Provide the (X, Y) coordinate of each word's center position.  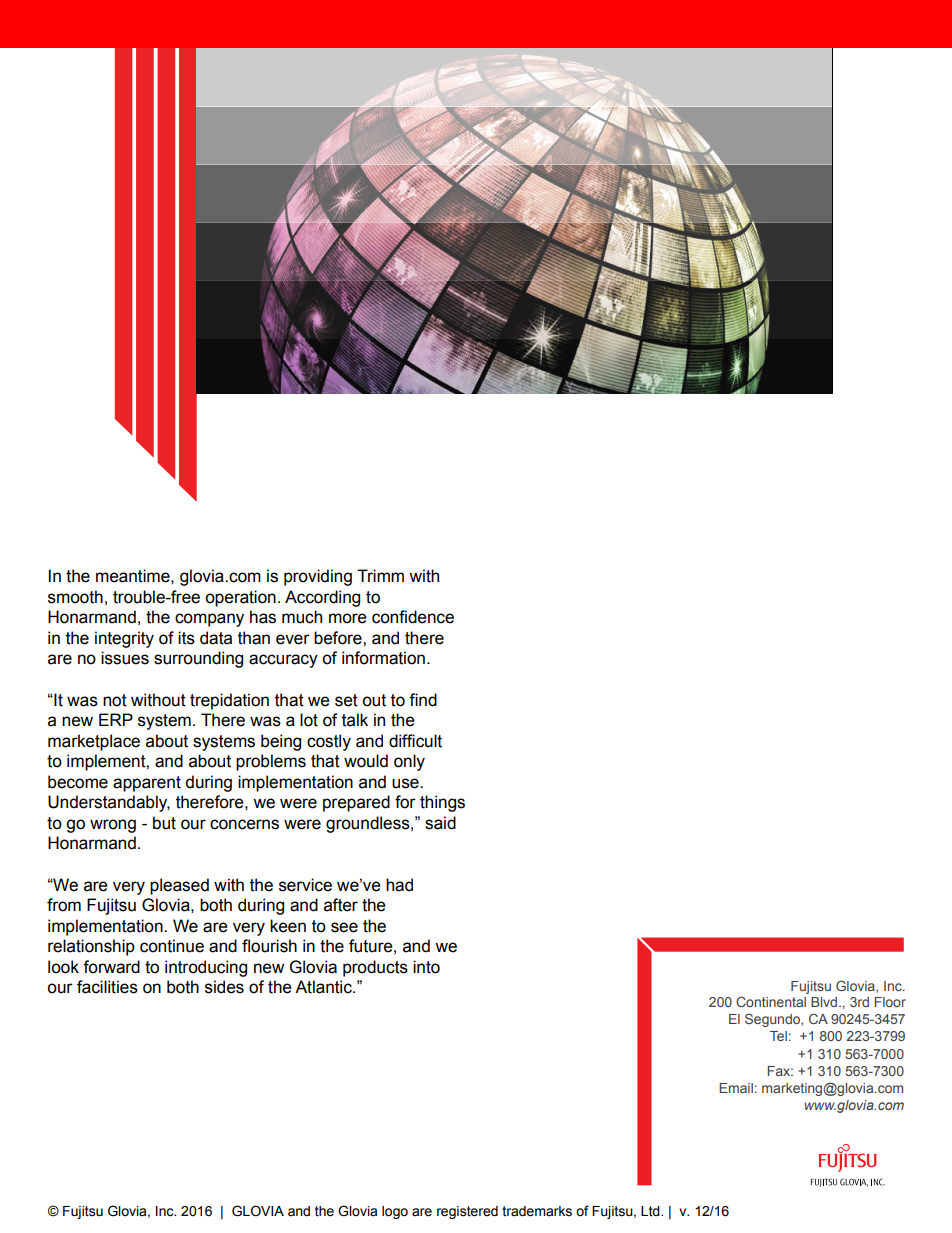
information (383, 658)
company (209, 620)
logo (395, 1212)
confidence (413, 617)
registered (467, 1212)
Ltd (651, 1211)
